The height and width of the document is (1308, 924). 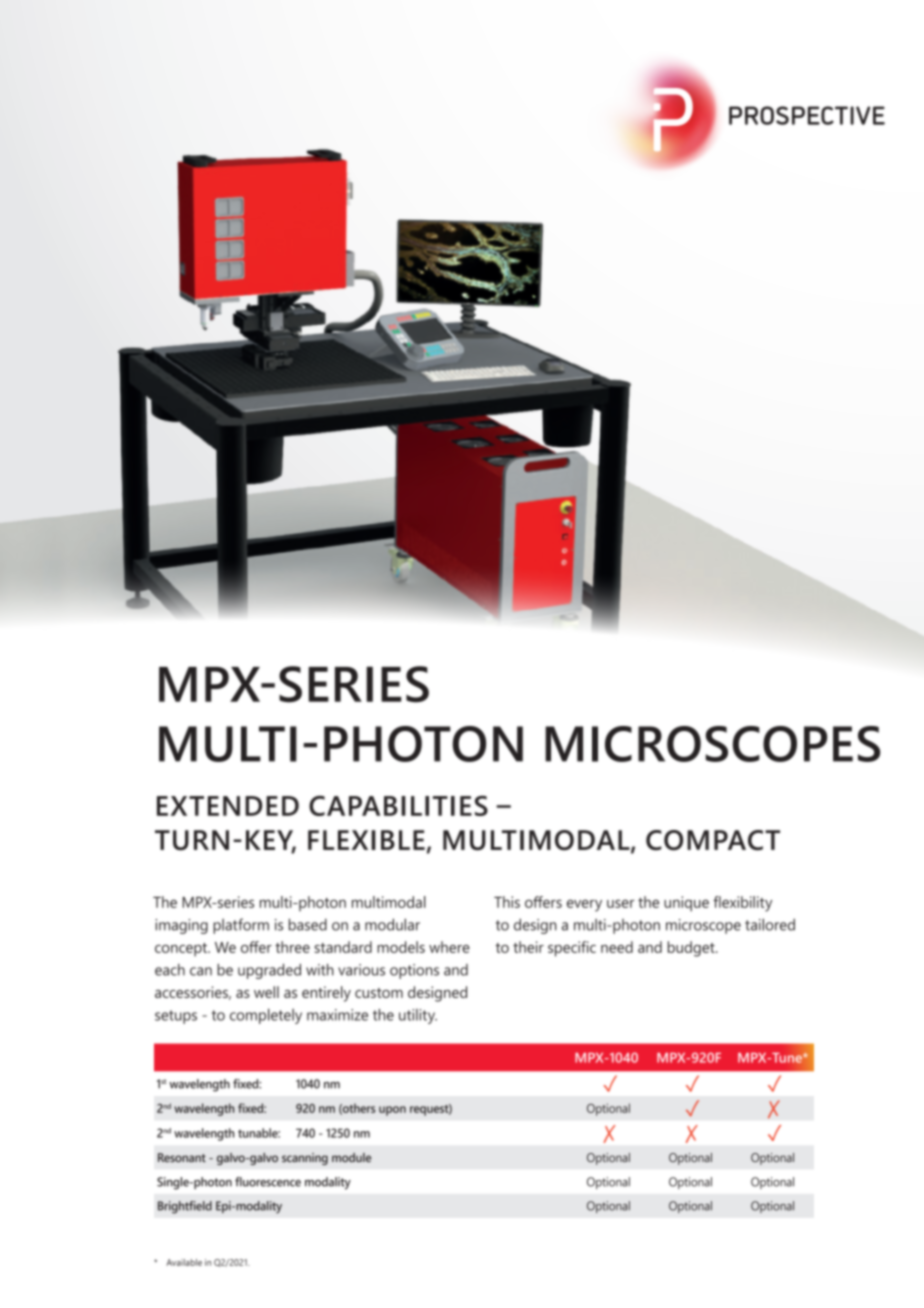 I want to click on Resonant, so click(x=182, y=1157).
